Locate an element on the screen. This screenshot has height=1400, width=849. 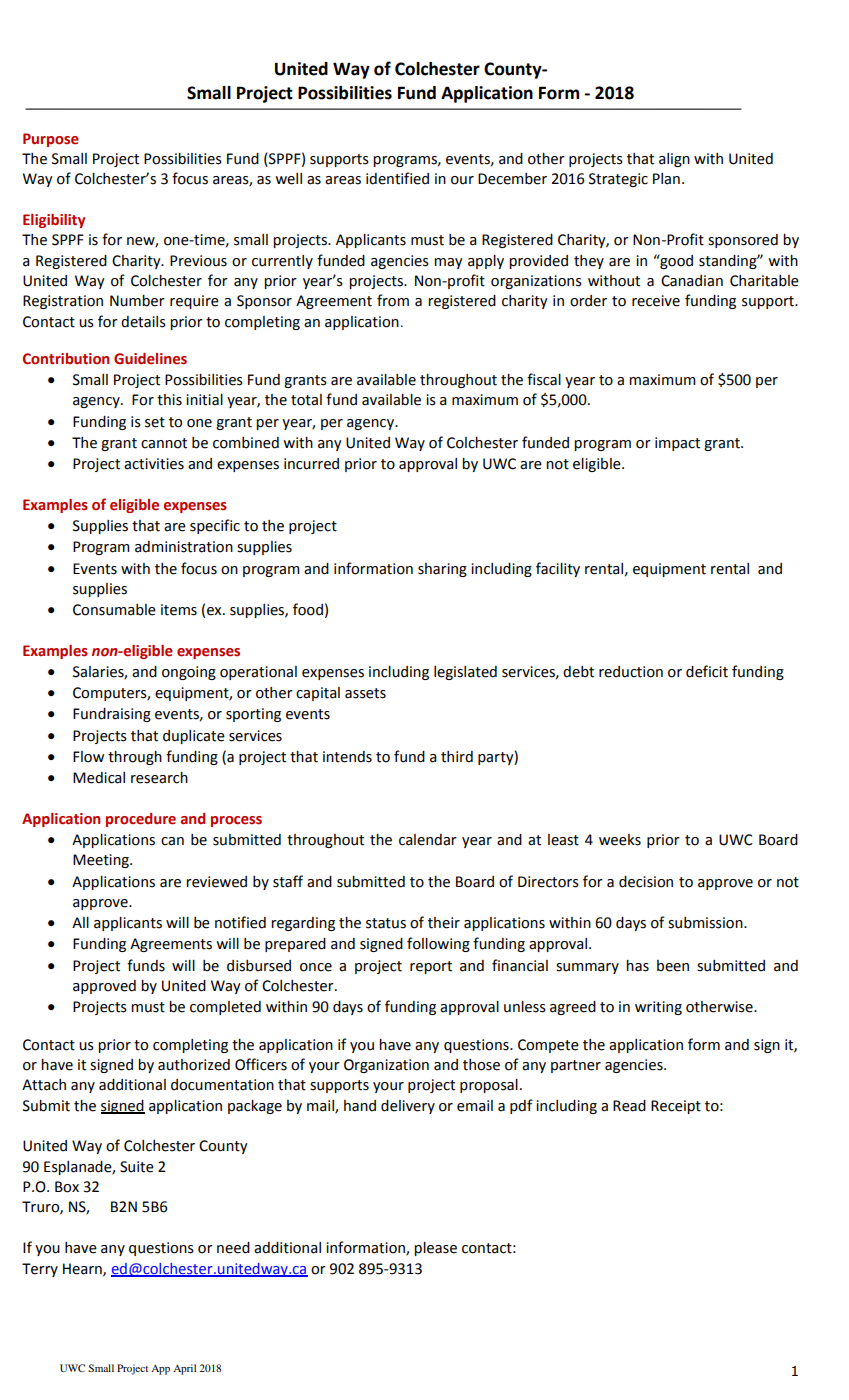
please is located at coordinates (435, 1249).
